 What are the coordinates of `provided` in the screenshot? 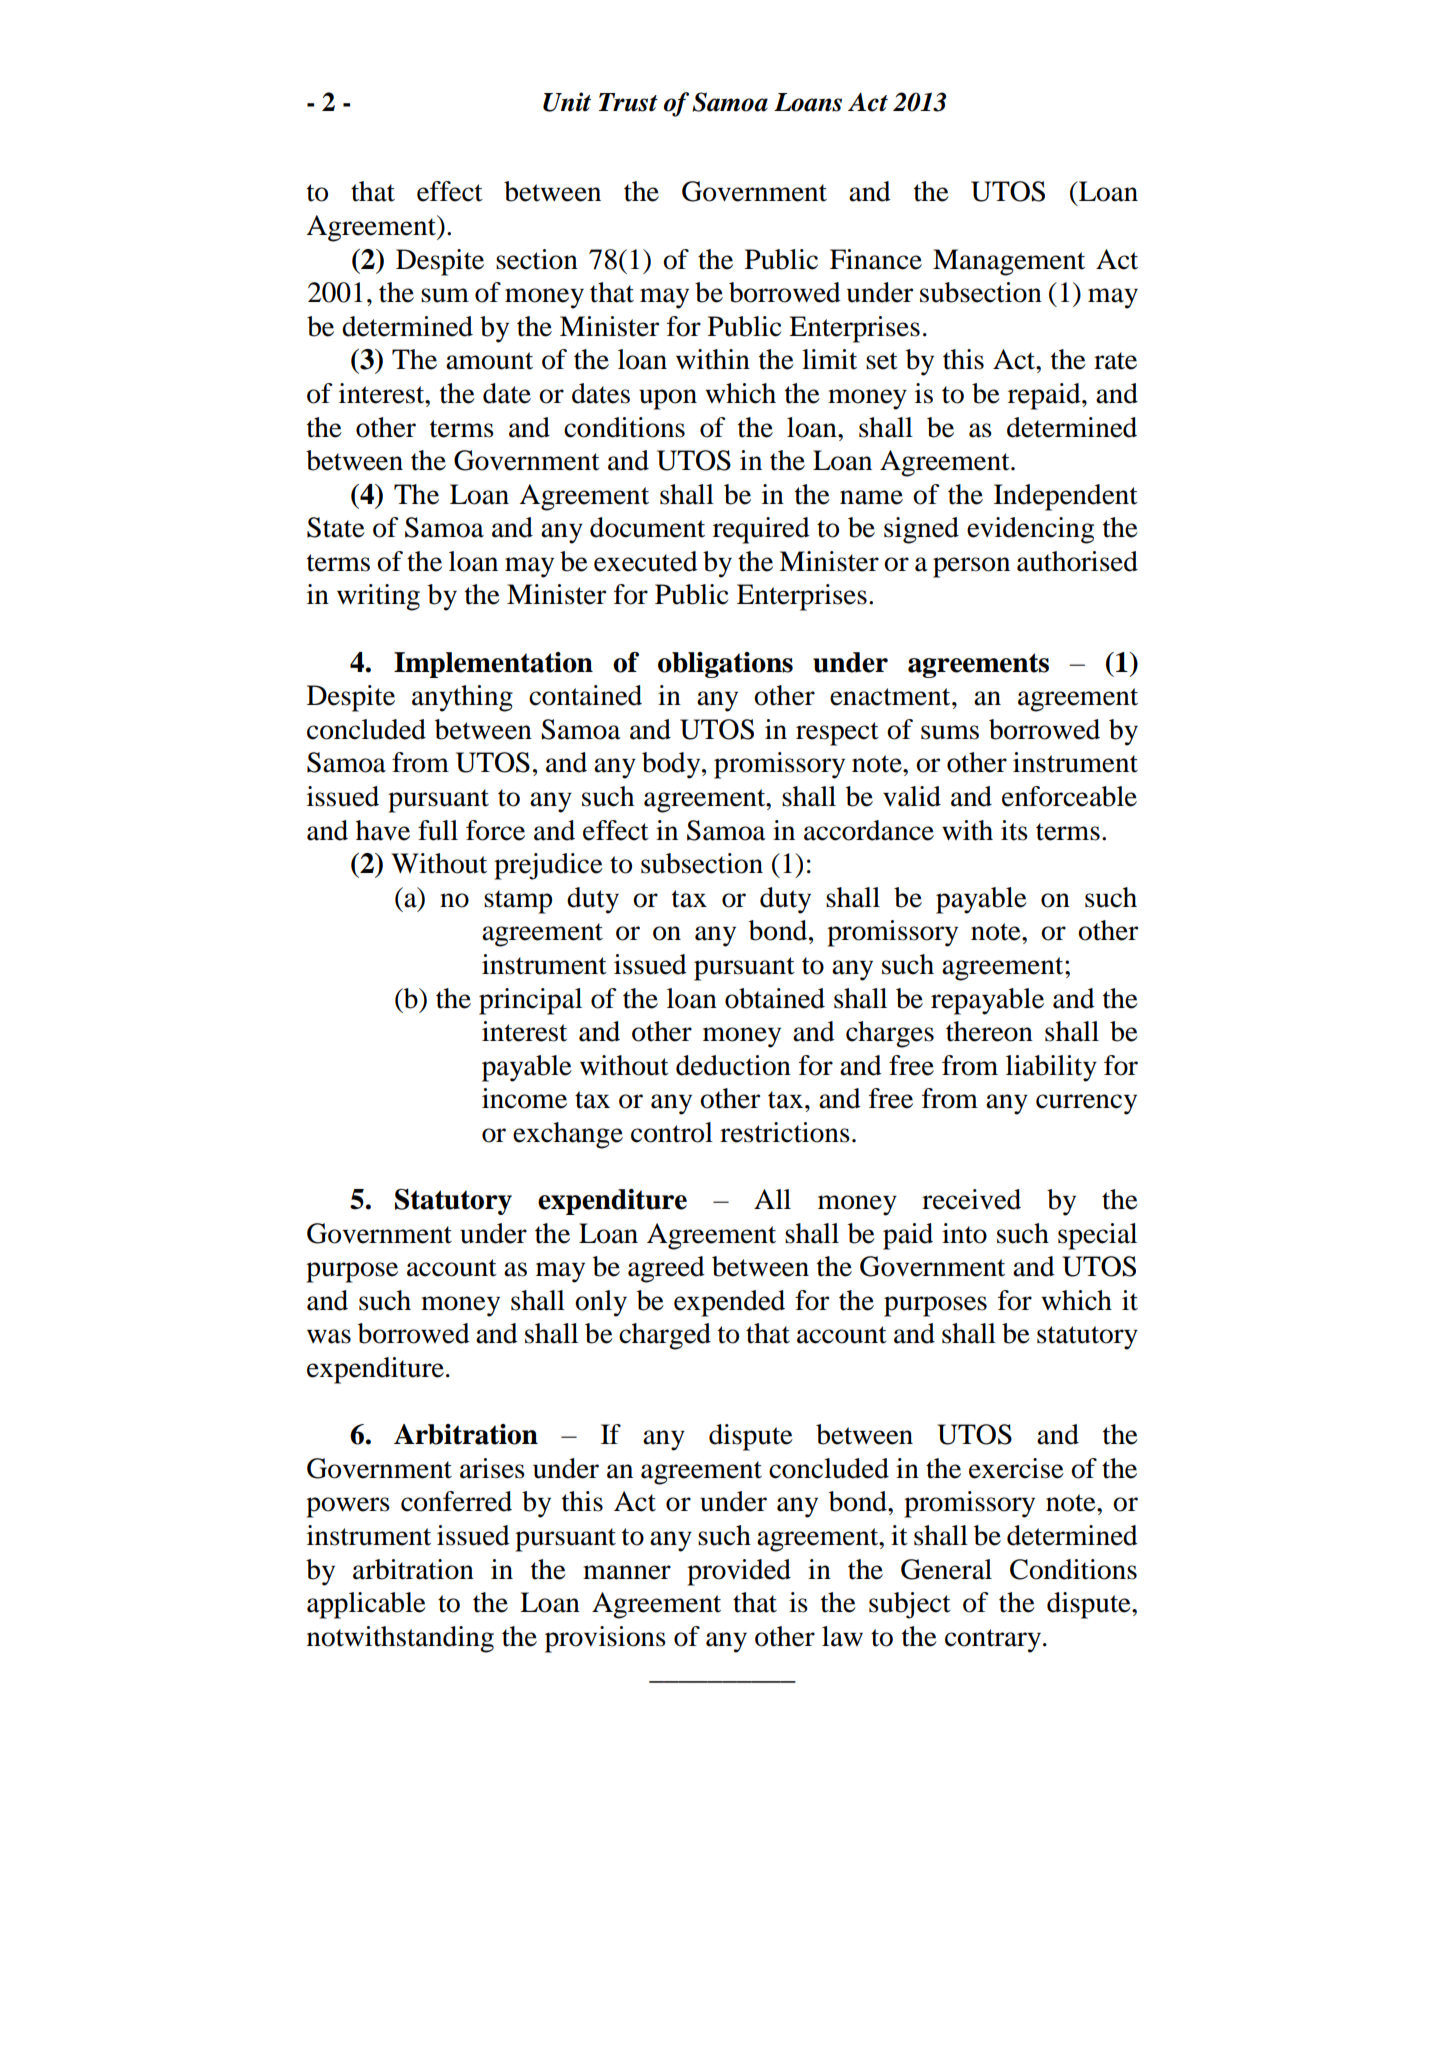 It's located at (739, 1572).
